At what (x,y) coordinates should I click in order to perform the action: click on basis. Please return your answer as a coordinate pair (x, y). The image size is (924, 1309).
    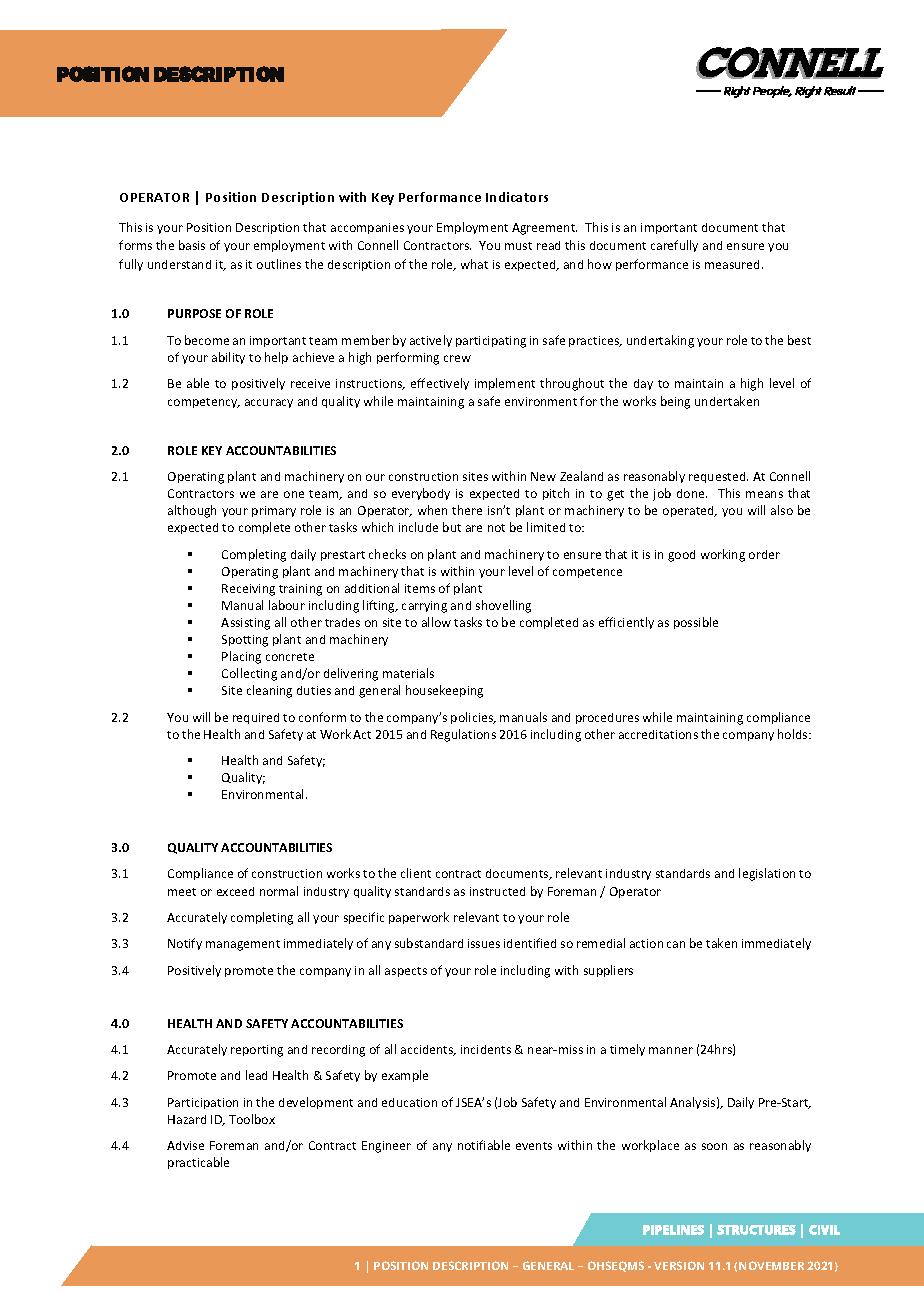
    Looking at the image, I should click on (192, 245).
